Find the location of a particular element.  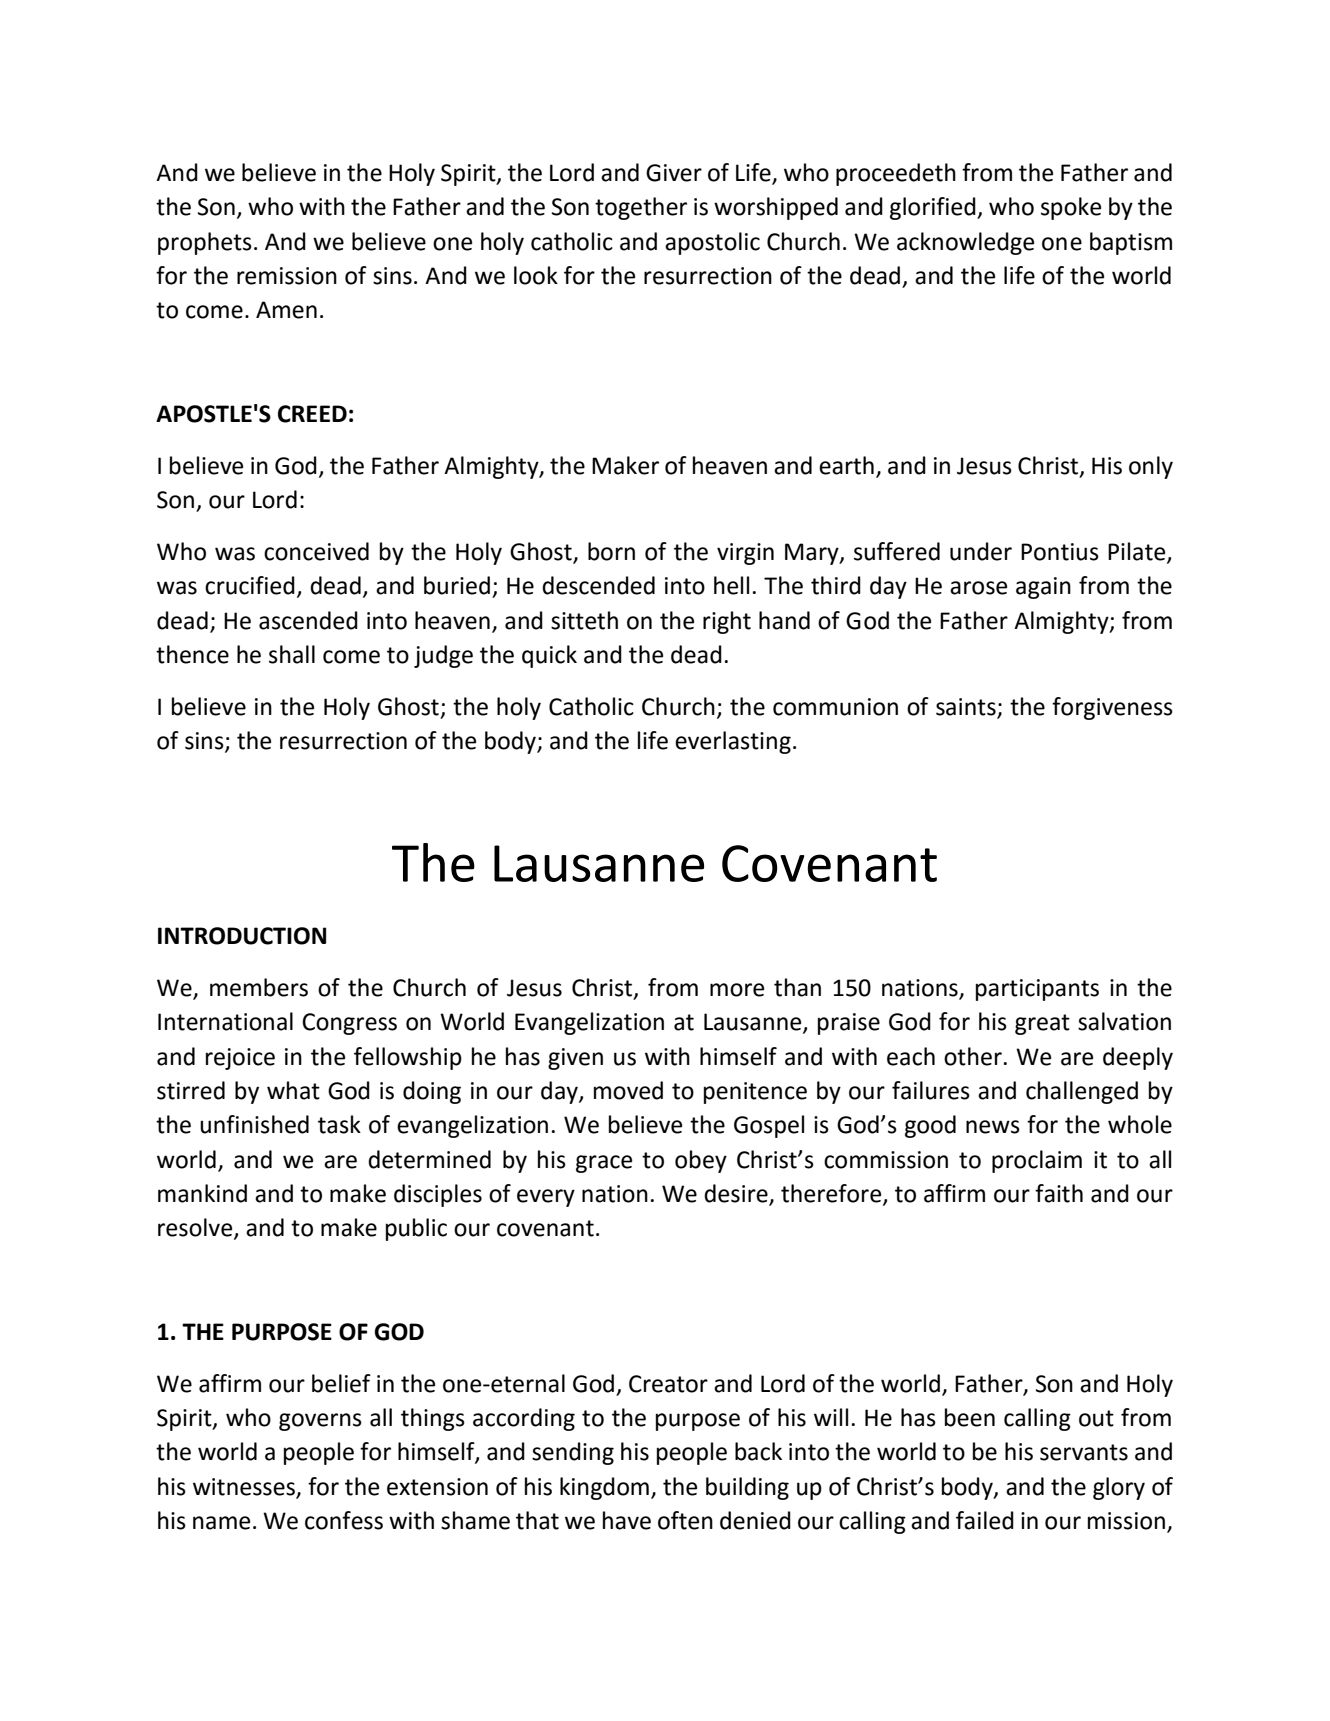

spoke is located at coordinates (1071, 208).
